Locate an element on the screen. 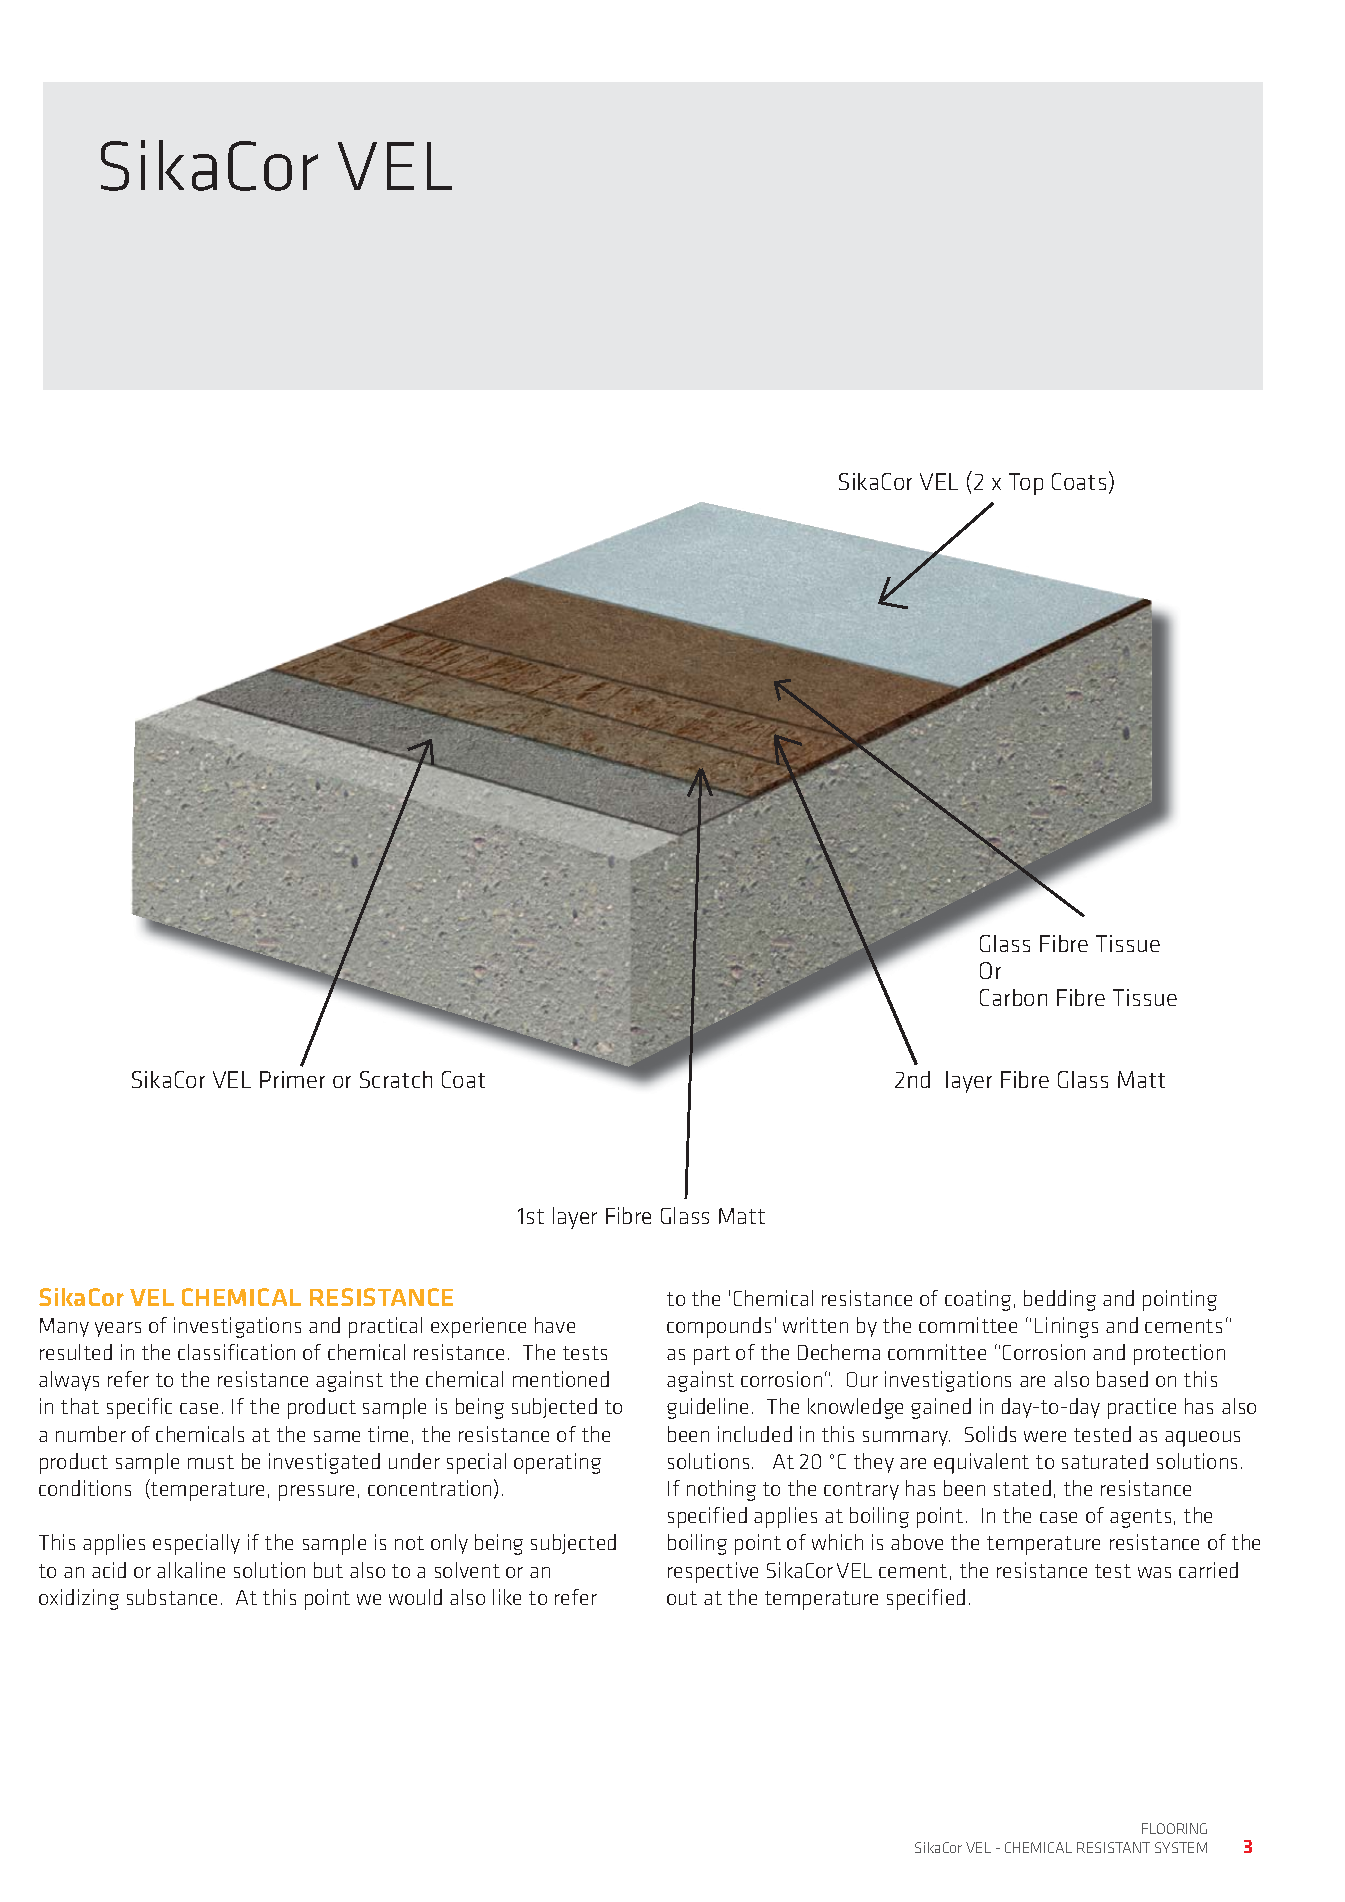  compounds is located at coordinates (719, 1327).
